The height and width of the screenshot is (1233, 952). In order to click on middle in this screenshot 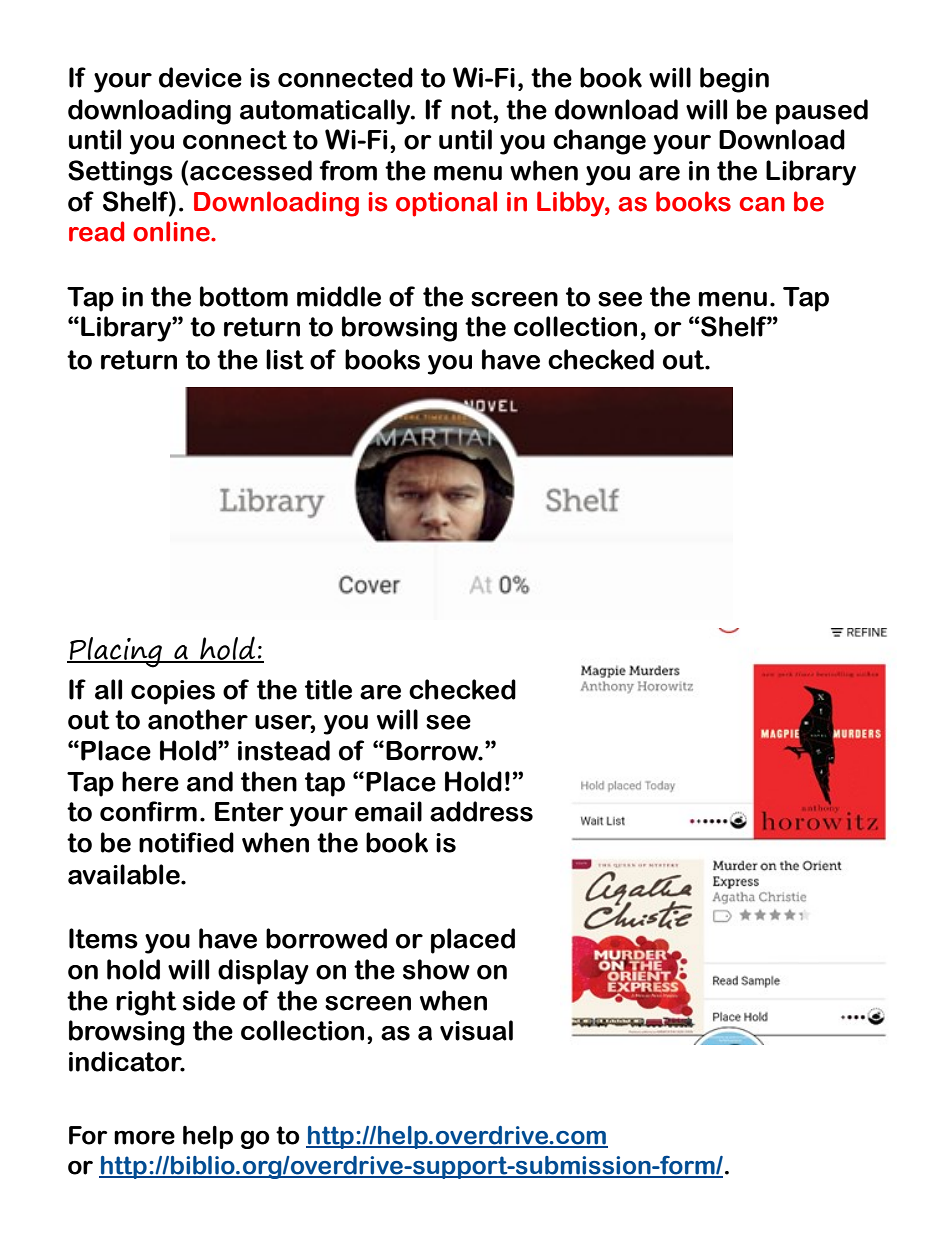, I will do `click(339, 296)`.
